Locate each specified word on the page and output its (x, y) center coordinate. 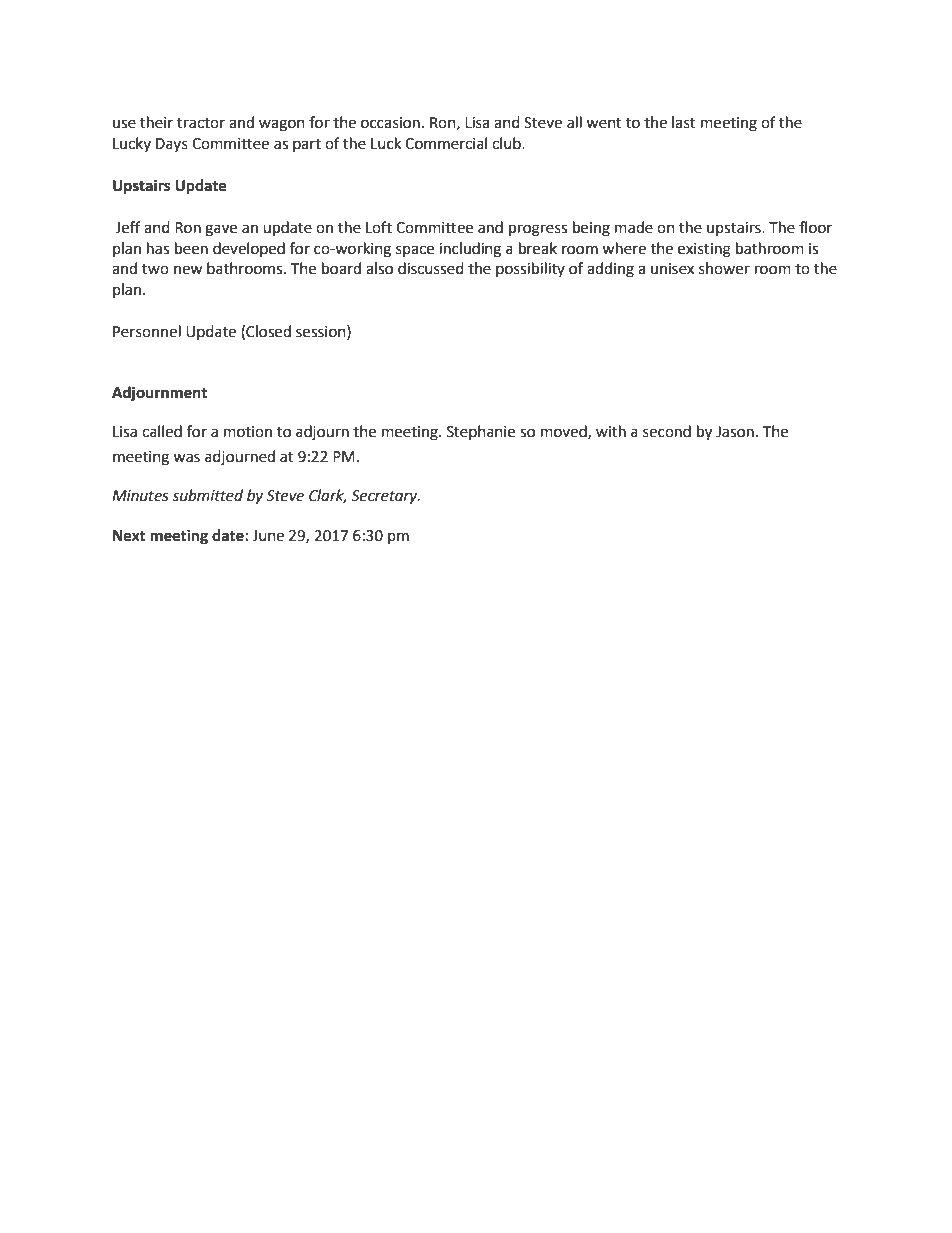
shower (724, 268)
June (268, 536)
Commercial (446, 143)
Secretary (385, 497)
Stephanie (481, 432)
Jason (735, 432)
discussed (431, 268)
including (470, 250)
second (667, 431)
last (684, 122)
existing (704, 250)
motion (248, 432)
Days (172, 145)
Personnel (147, 331)
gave (221, 230)
